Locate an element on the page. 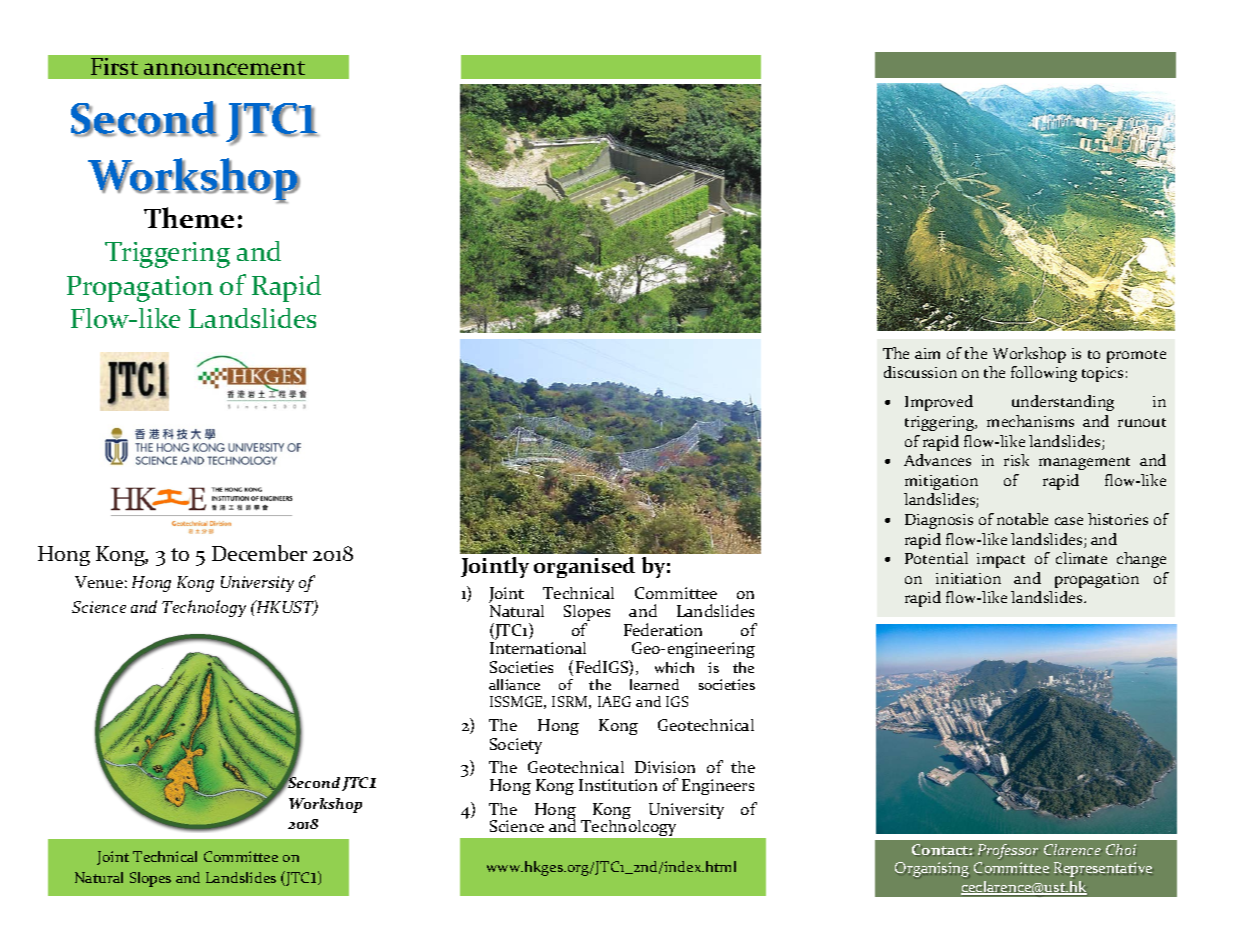  Theme is located at coordinates (189, 217).
